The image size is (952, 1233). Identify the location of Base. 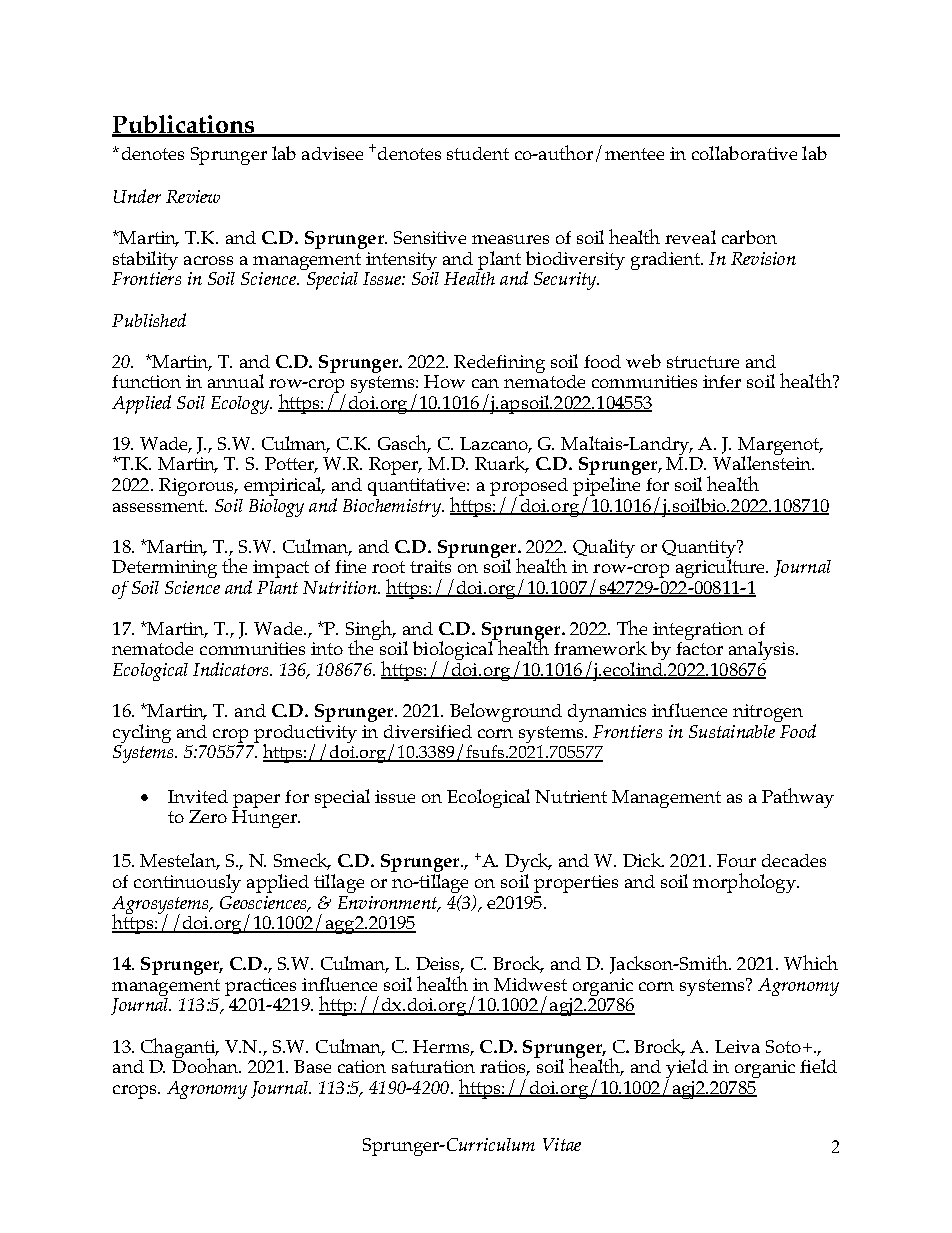
(312, 1066).
